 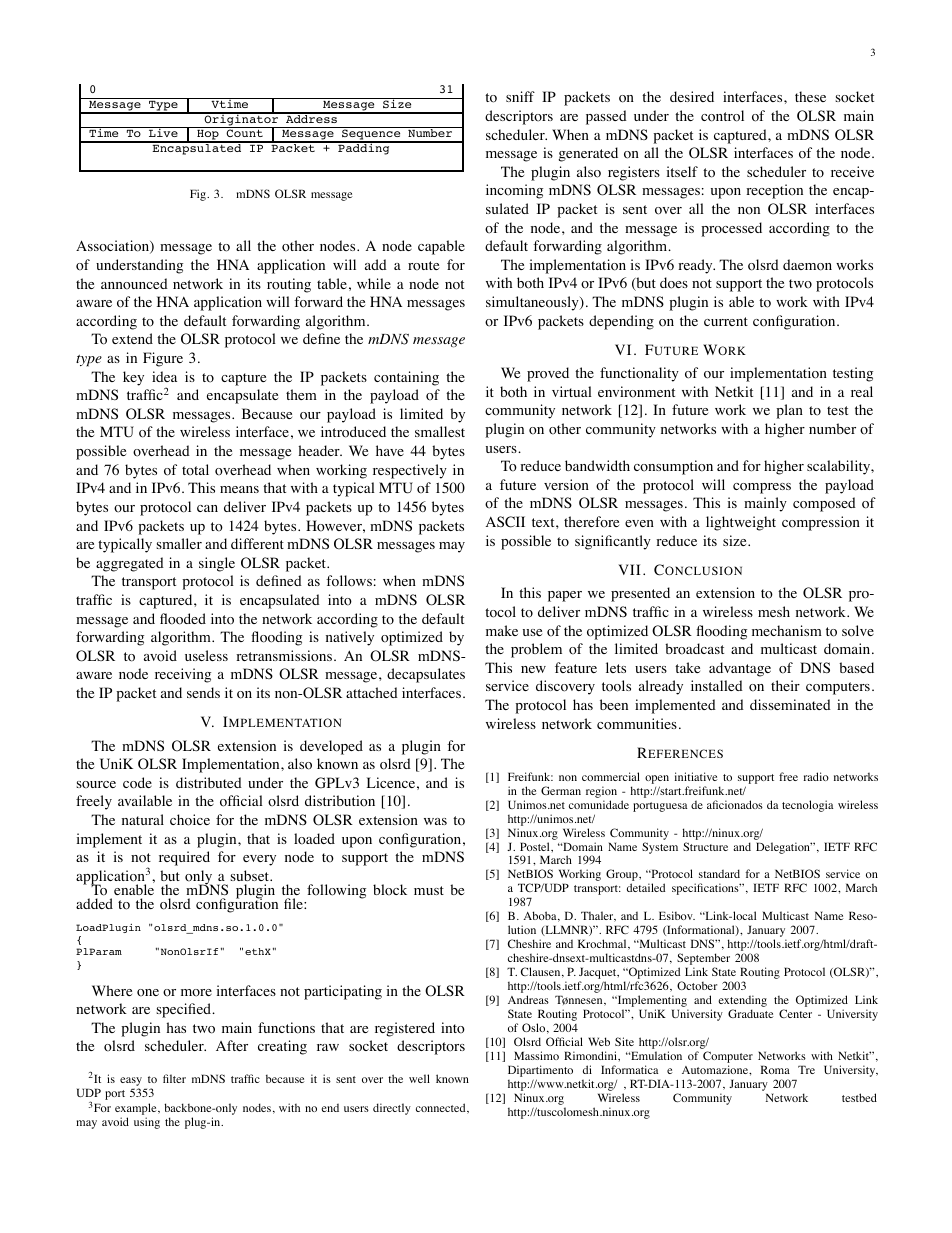 What do you see at coordinates (364, 148) in the image?
I see `Padding` at bounding box center [364, 148].
